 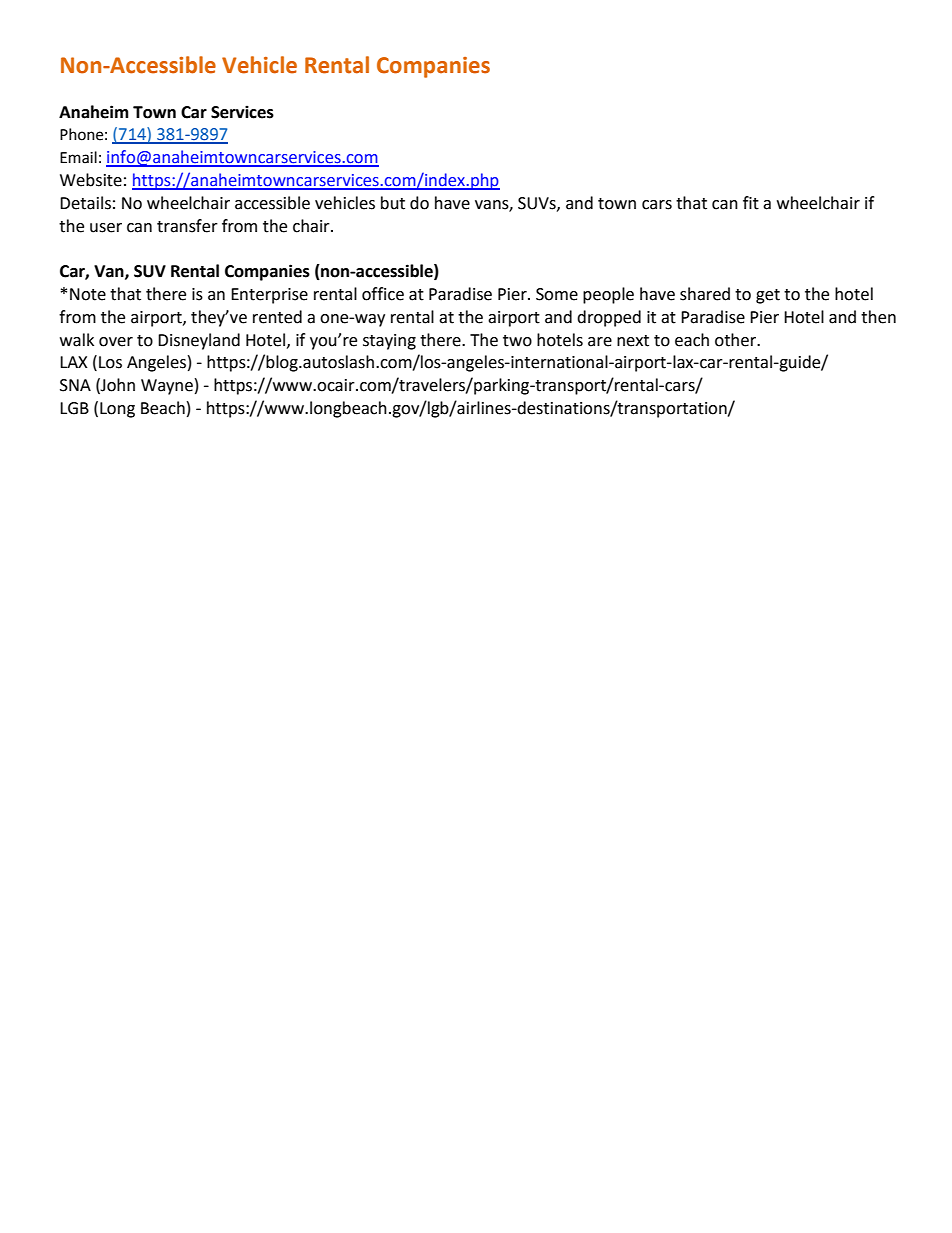 What do you see at coordinates (78, 157) in the page?
I see `Email` at bounding box center [78, 157].
